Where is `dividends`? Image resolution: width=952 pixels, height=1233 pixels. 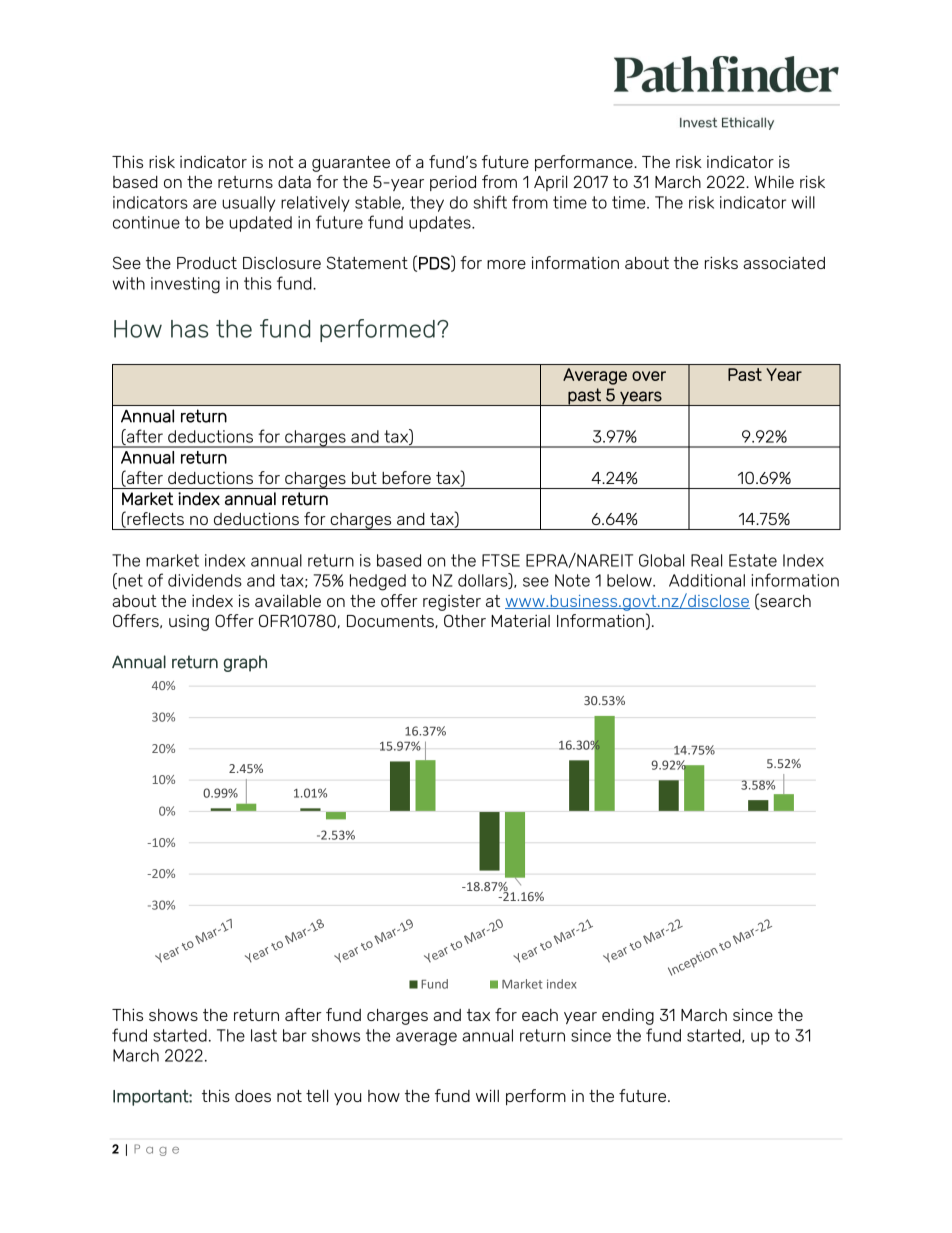 dividends is located at coordinates (205, 580).
